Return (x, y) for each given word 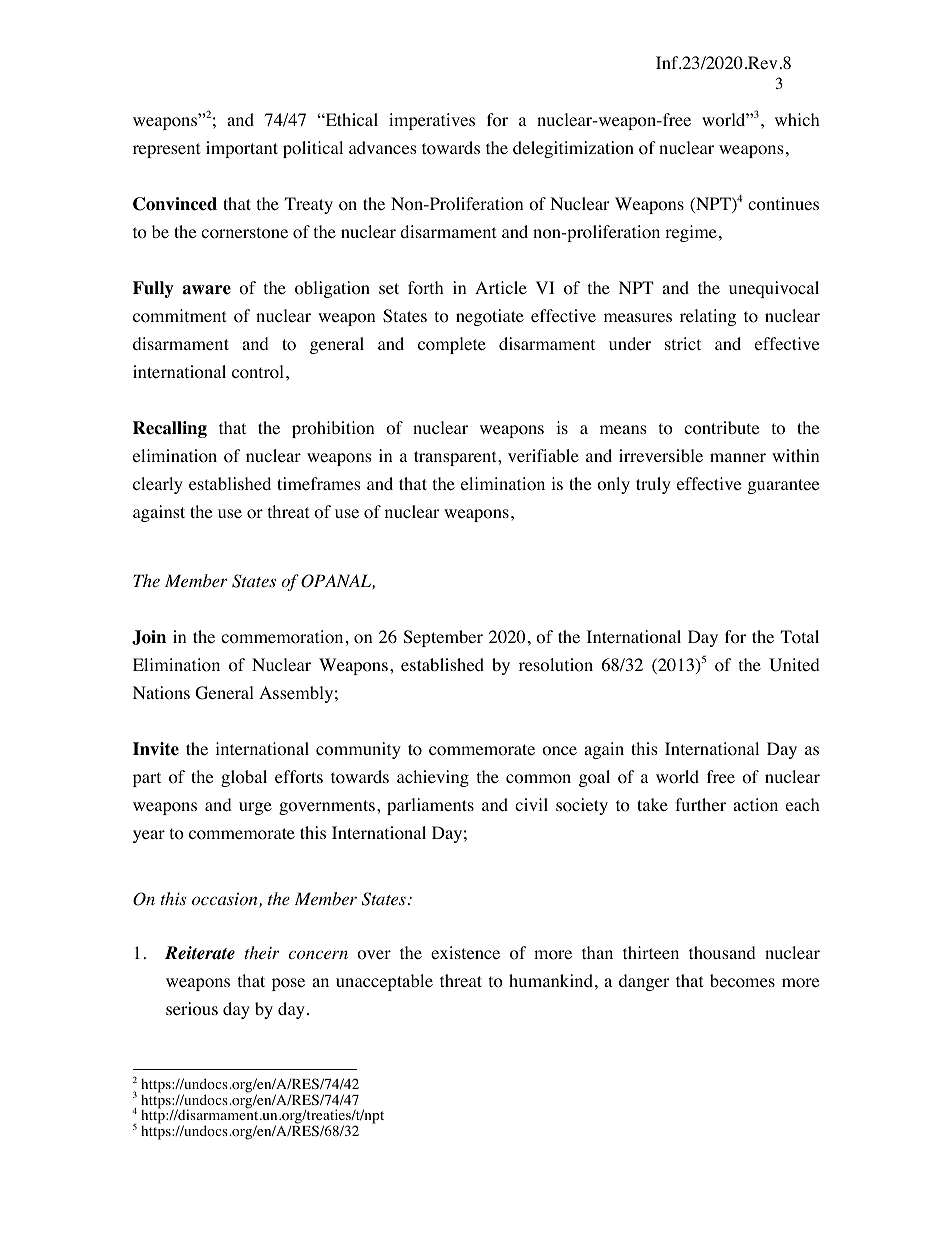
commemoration (282, 637)
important (242, 149)
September (443, 638)
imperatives (432, 121)
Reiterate (200, 953)
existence (465, 952)
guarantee (783, 486)
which (797, 119)
